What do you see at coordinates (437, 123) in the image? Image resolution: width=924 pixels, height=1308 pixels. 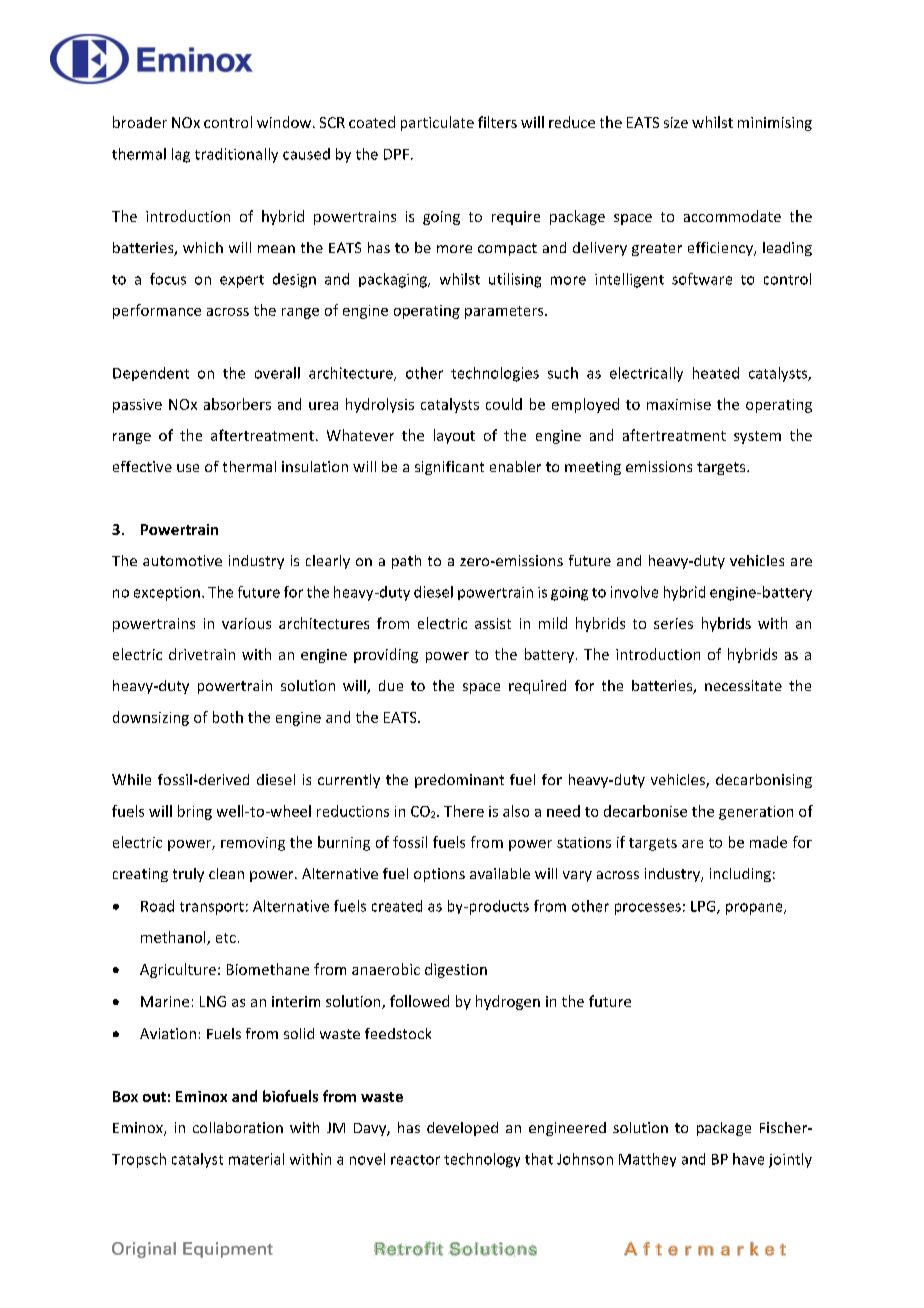 I see `particulate` at bounding box center [437, 123].
